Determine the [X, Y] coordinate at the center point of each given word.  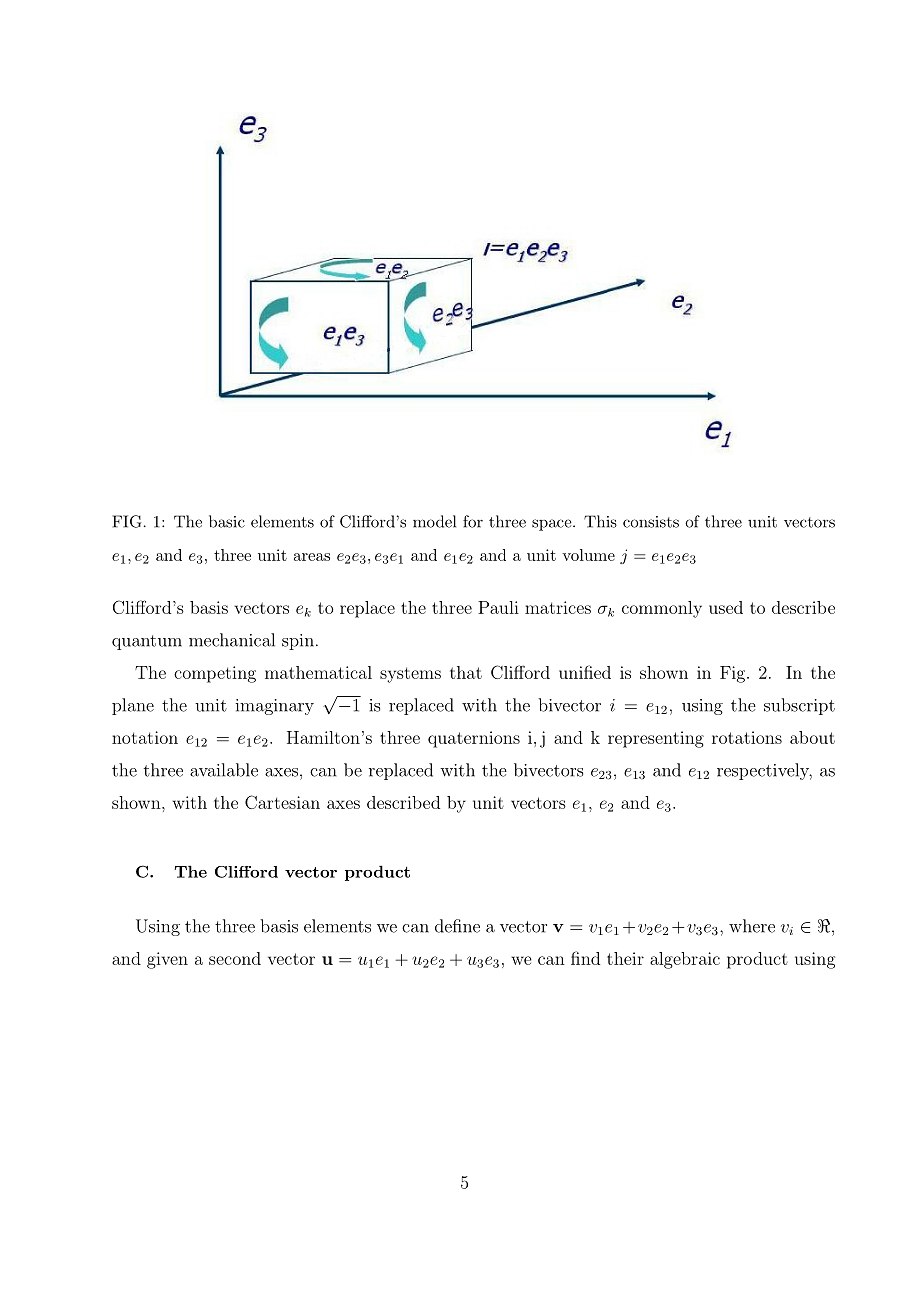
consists [651, 522]
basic [227, 521]
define [457, 926]
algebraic [685, 960]
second [235, 958]
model [434, 521]
